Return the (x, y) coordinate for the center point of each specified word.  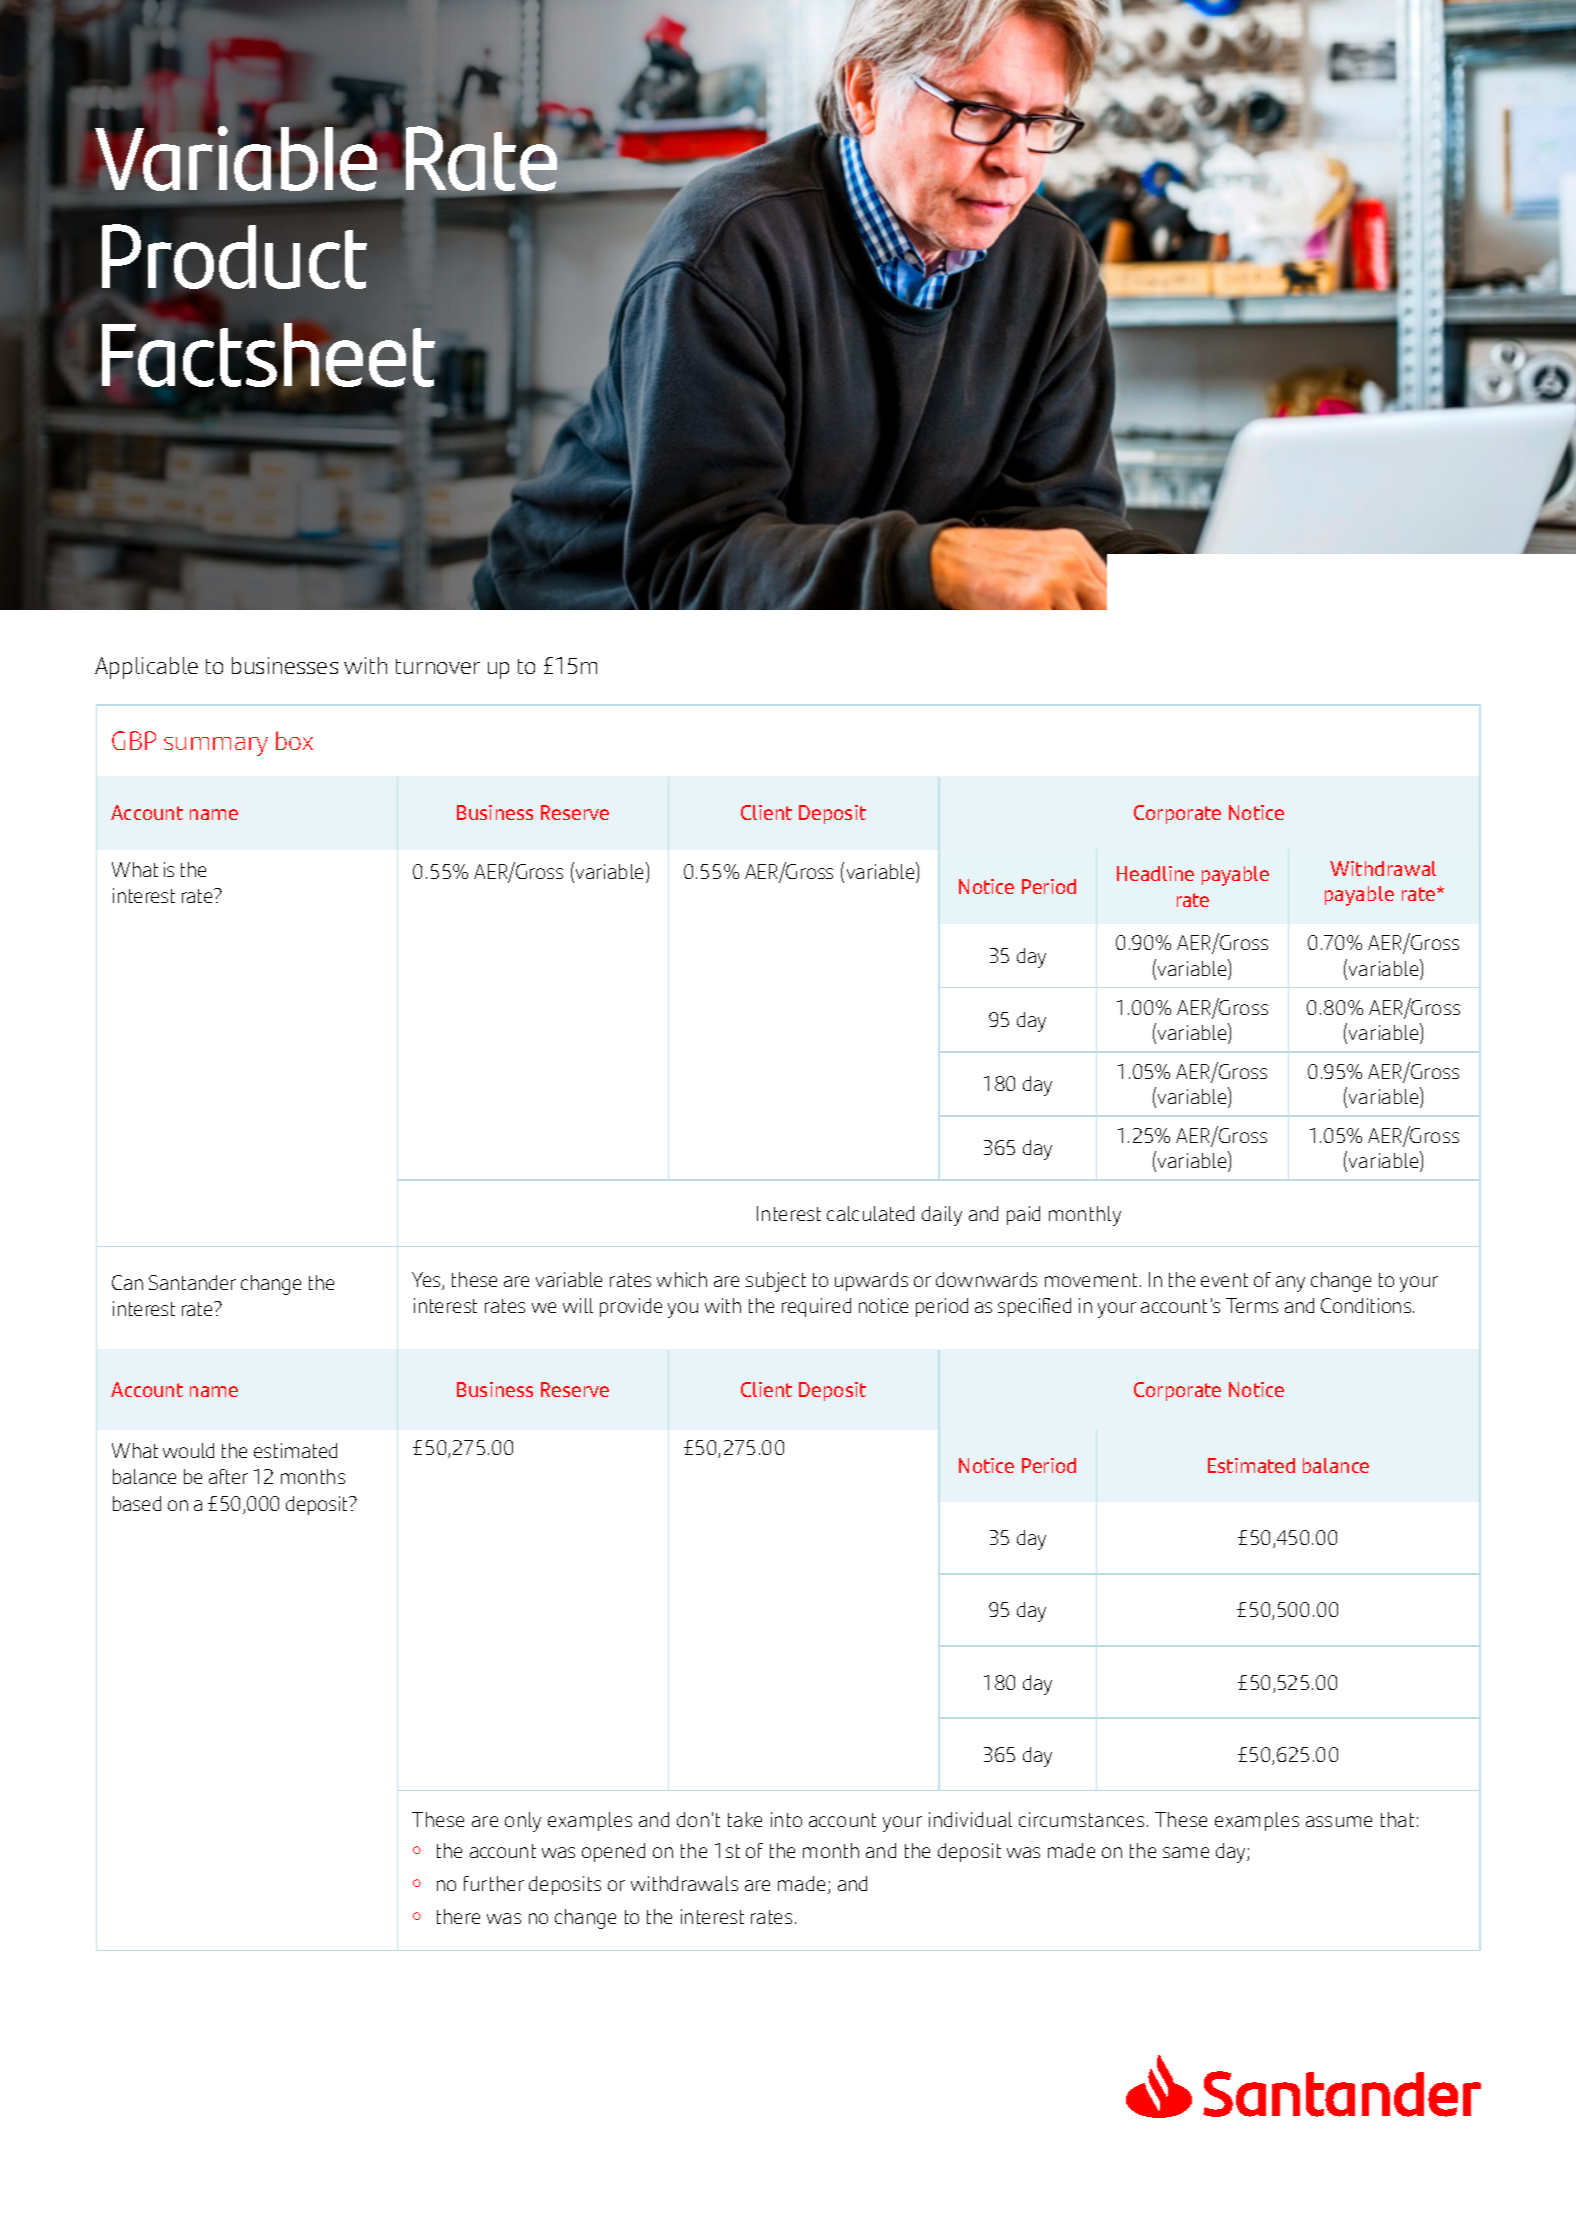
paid (1023, 1215)
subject (776, 1282)
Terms (1252, 1305)
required (816, 1307)
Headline (1155, 873)
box (294, 740)
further (494, 1883)
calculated (870, 1213)
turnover (438, 666)
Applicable (146, 668)
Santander (192, 1282)
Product (234, 256)
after (228, 1476)
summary (216, 746)
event (1224, 1280)
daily (942, 1216)
